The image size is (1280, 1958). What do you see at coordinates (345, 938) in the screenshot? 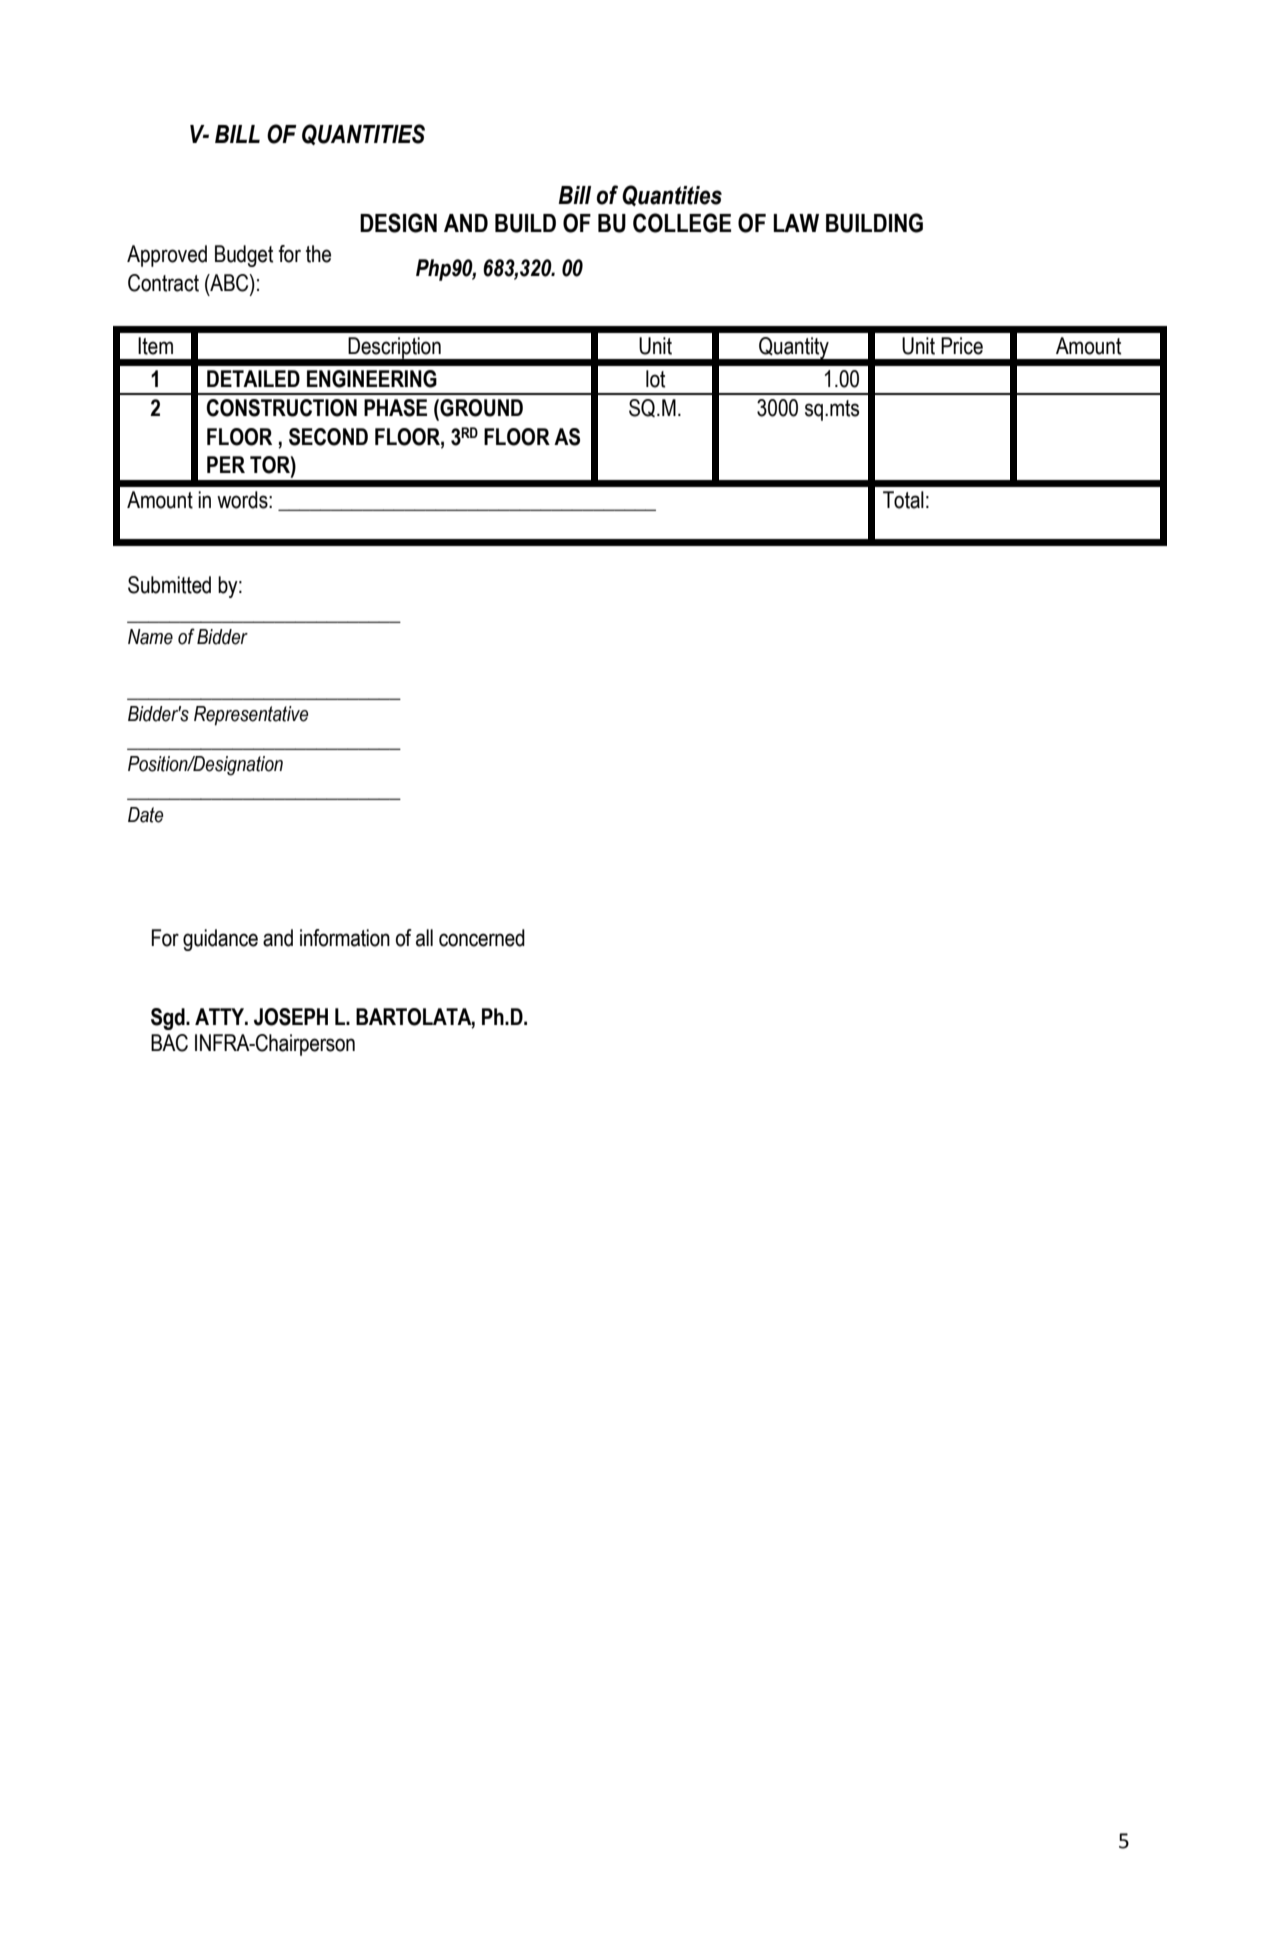
I see `information` at bounding box center [345, 938].
